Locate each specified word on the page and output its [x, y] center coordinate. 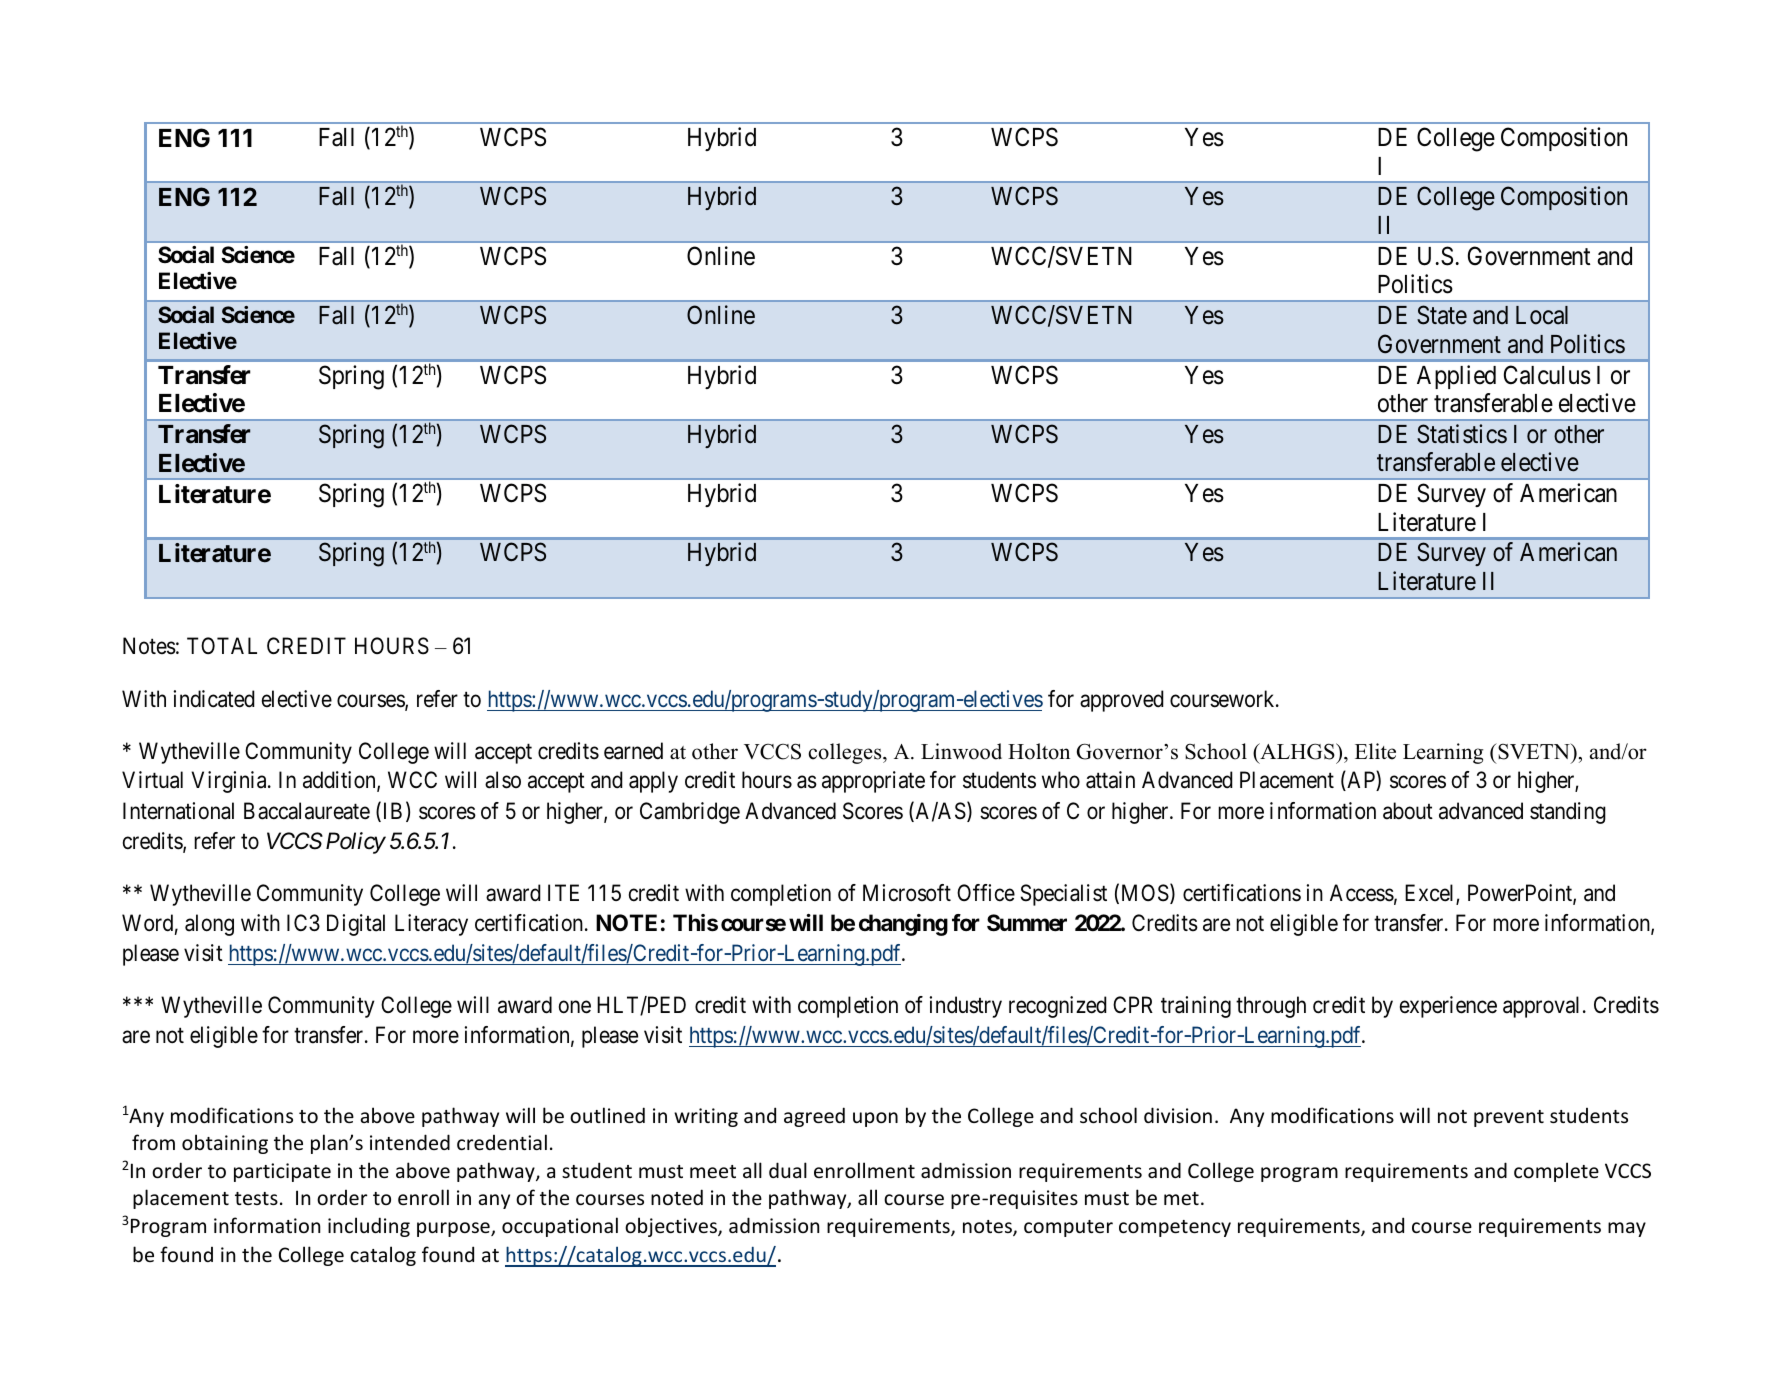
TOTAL [222, 645]
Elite [1375, 751]
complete [1556, 1172]
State [1442, 315]
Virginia [230, 782]
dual [788, 1170]
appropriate [873, 782]
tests [256, 1198]
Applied [1456, 377]
